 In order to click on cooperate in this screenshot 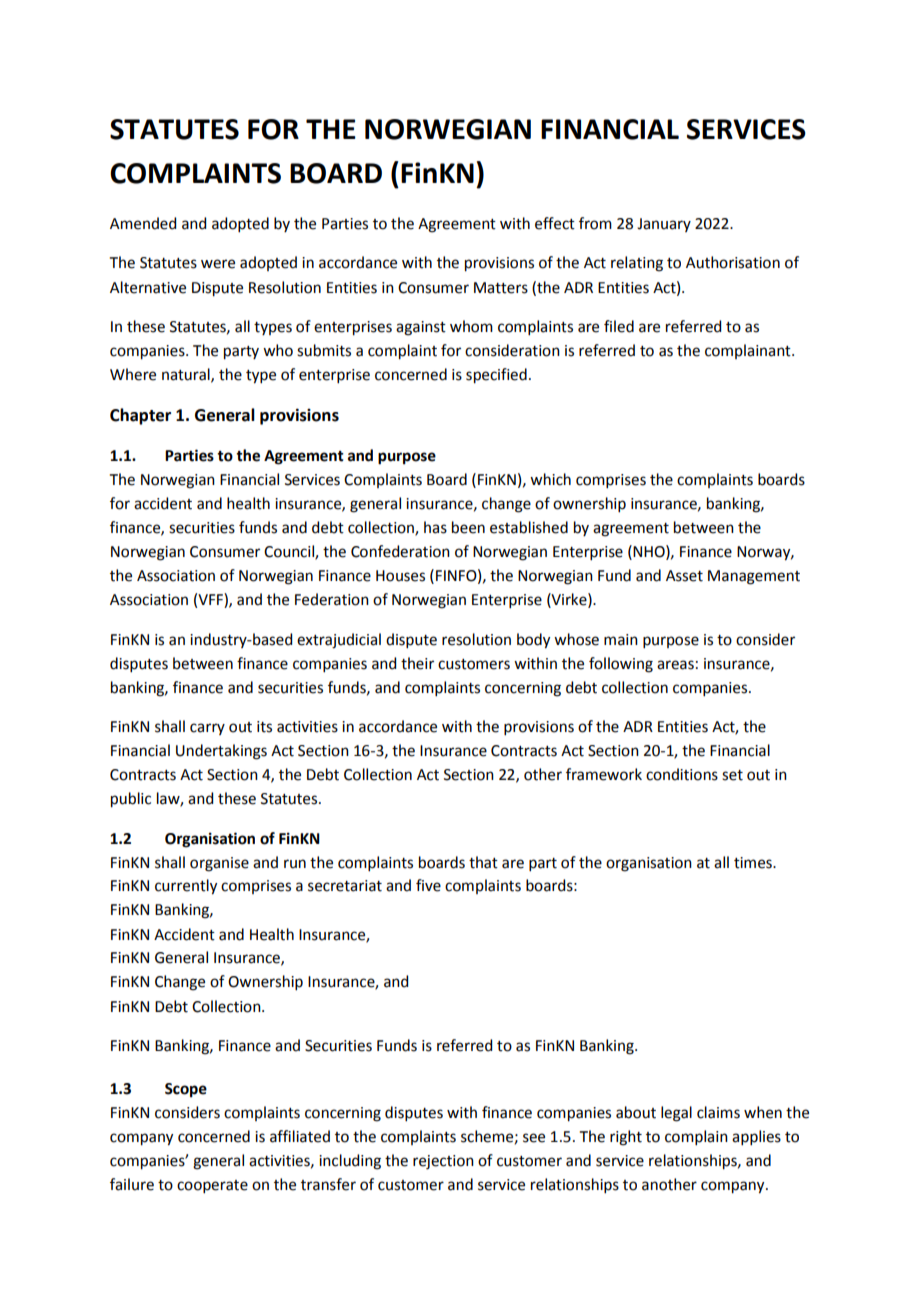, I will do `click(212, 1186)`.
